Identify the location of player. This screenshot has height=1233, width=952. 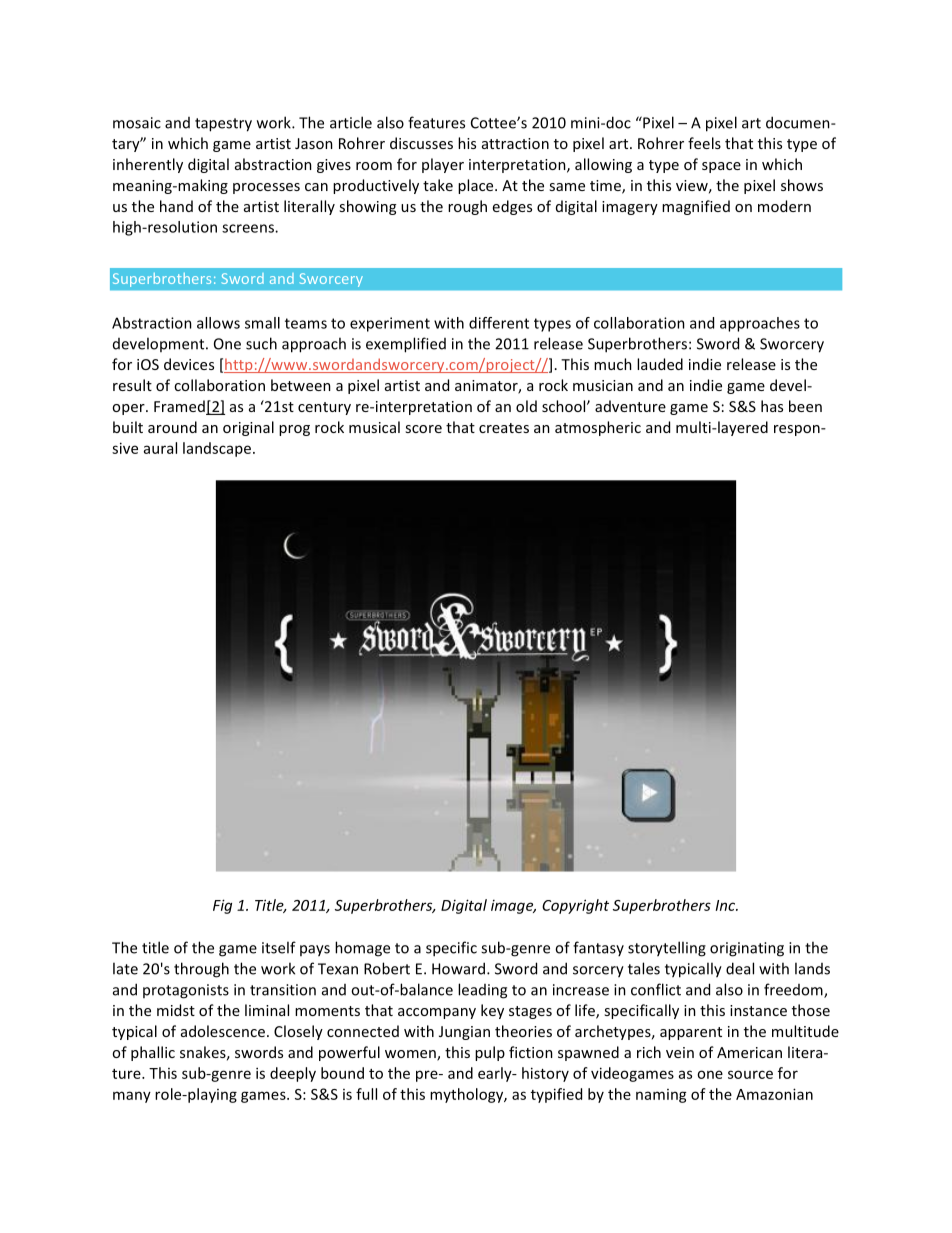
(443, 165).
